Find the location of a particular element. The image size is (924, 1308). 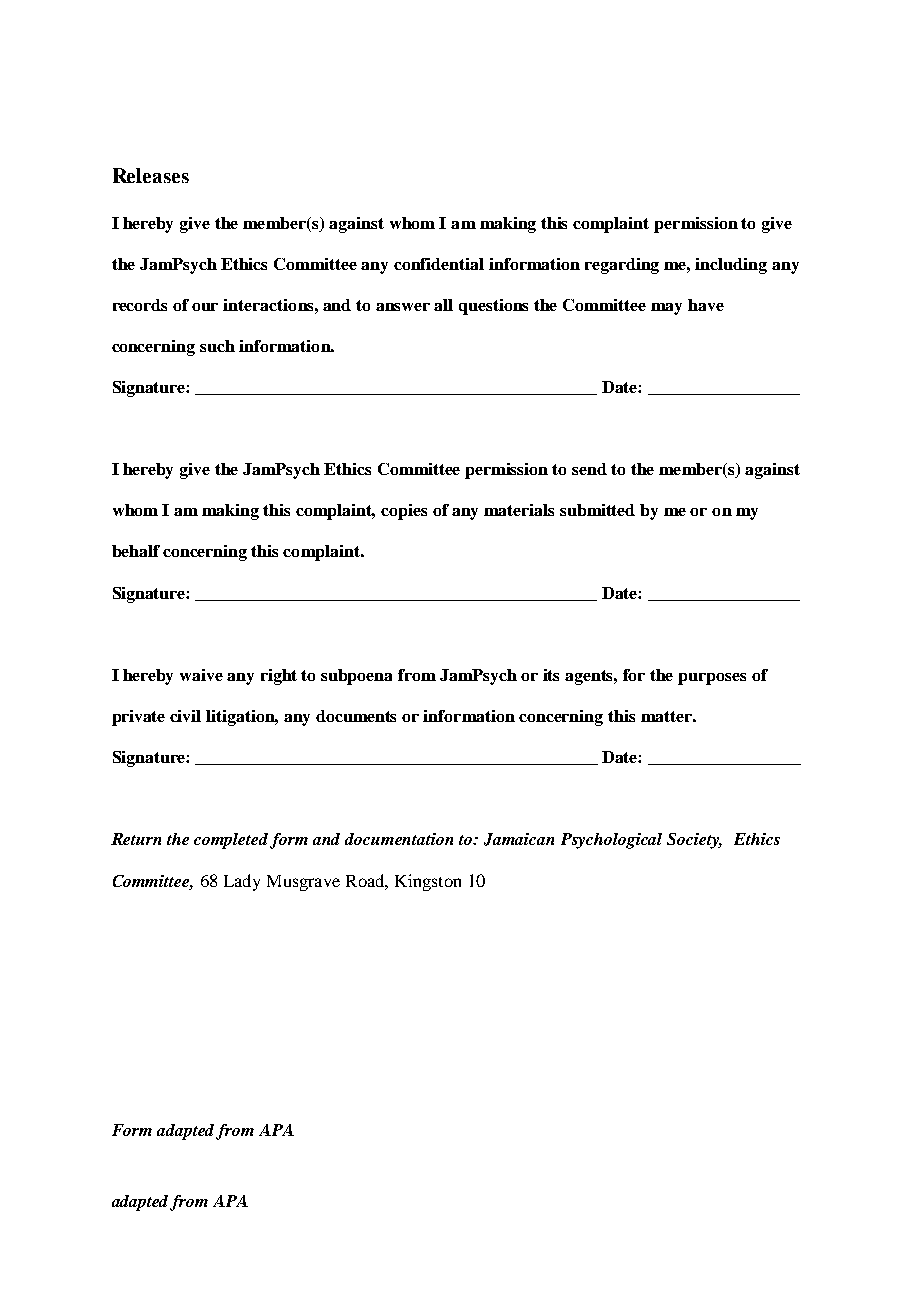

completed is located at coordinates (231, 841).
